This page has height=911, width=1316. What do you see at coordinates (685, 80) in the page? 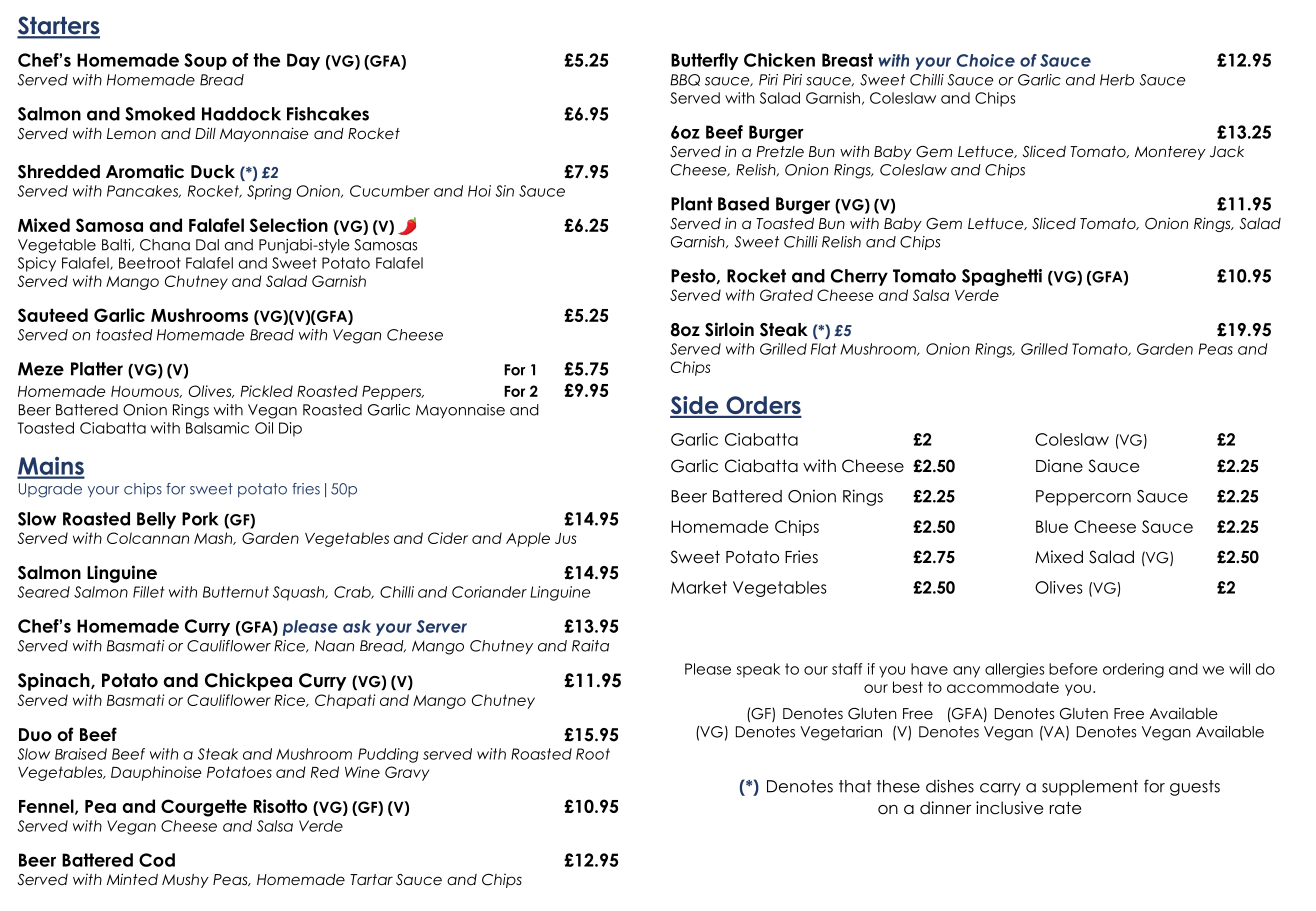
I see `BBQ` at bounding box center [685, 80].
